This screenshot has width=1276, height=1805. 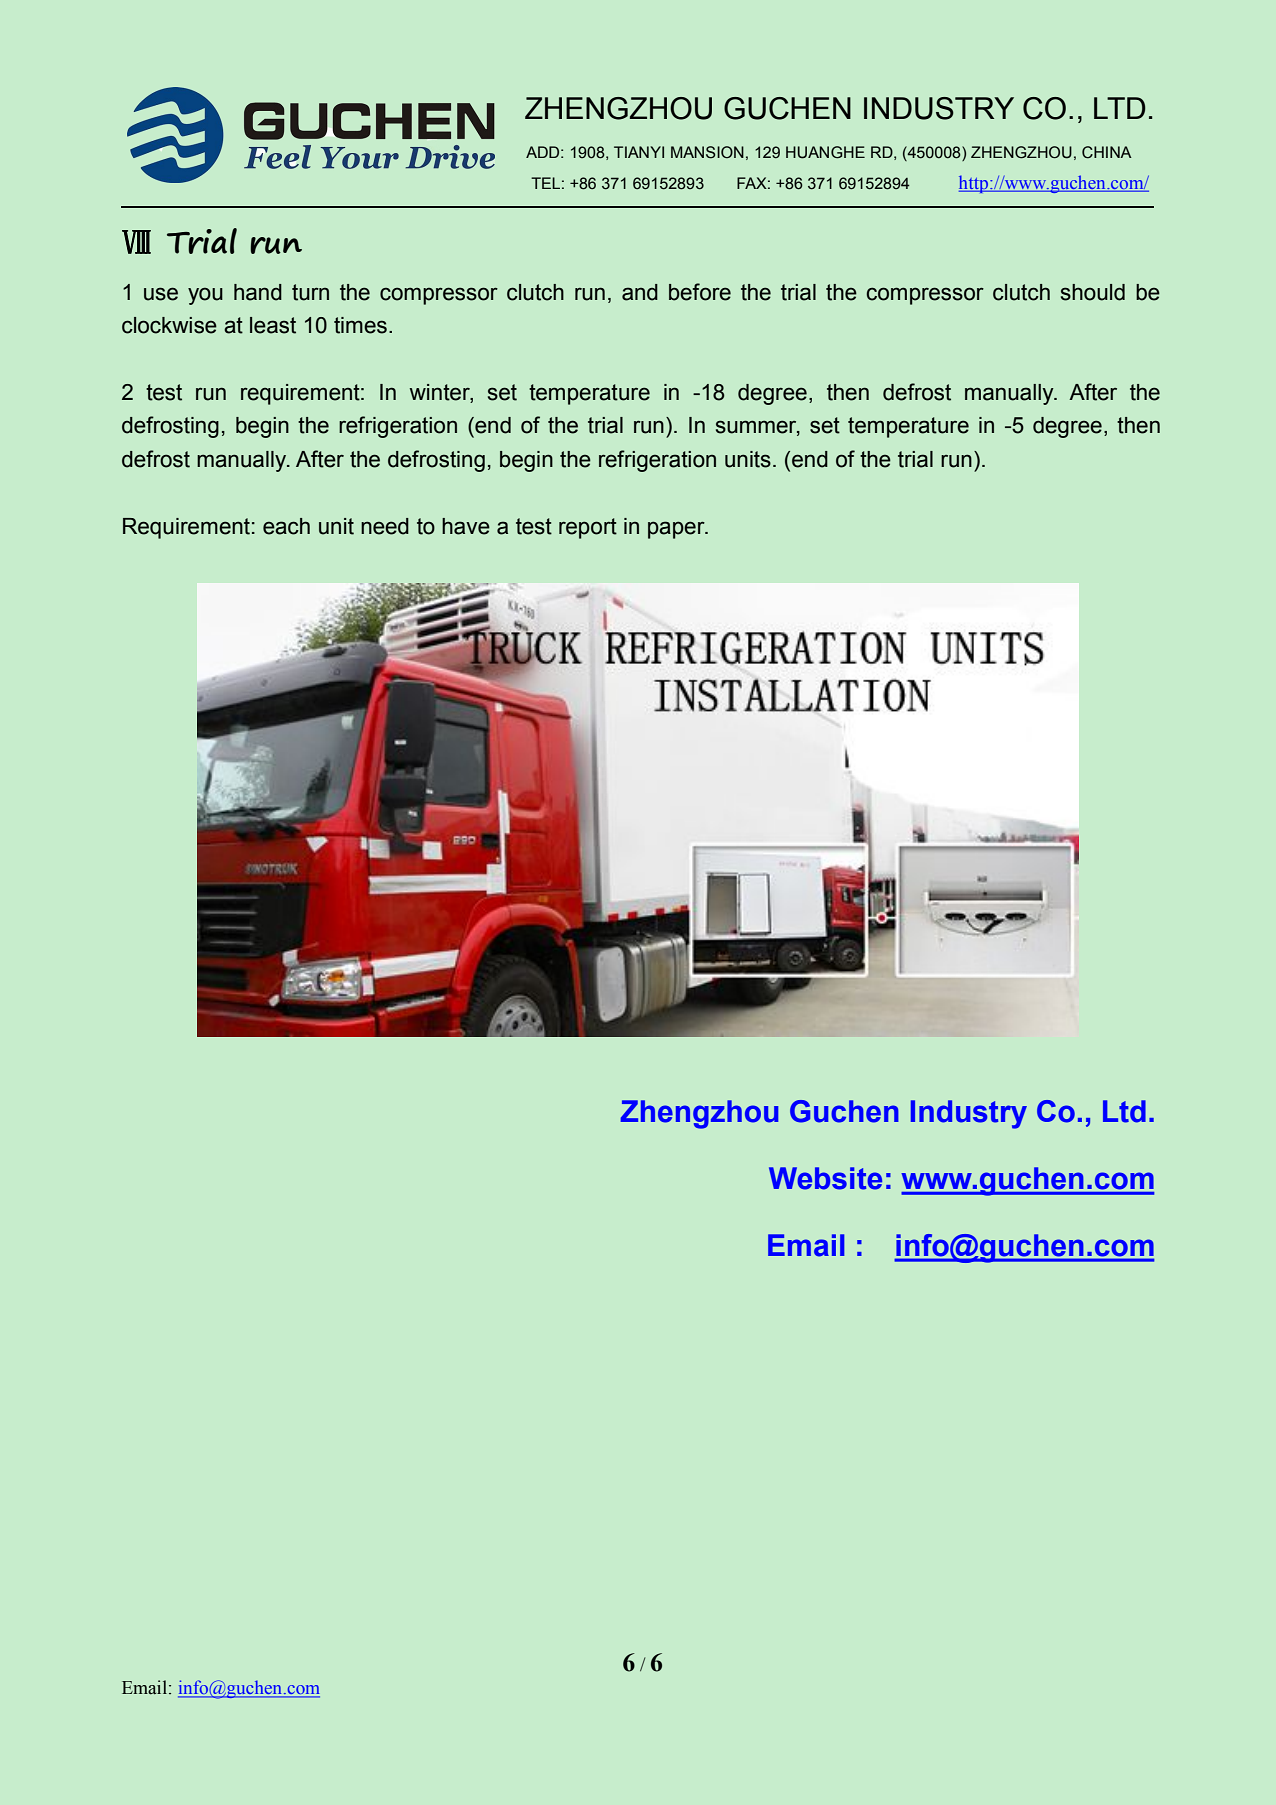 I want to click on report, so click(x=588, y=528).
